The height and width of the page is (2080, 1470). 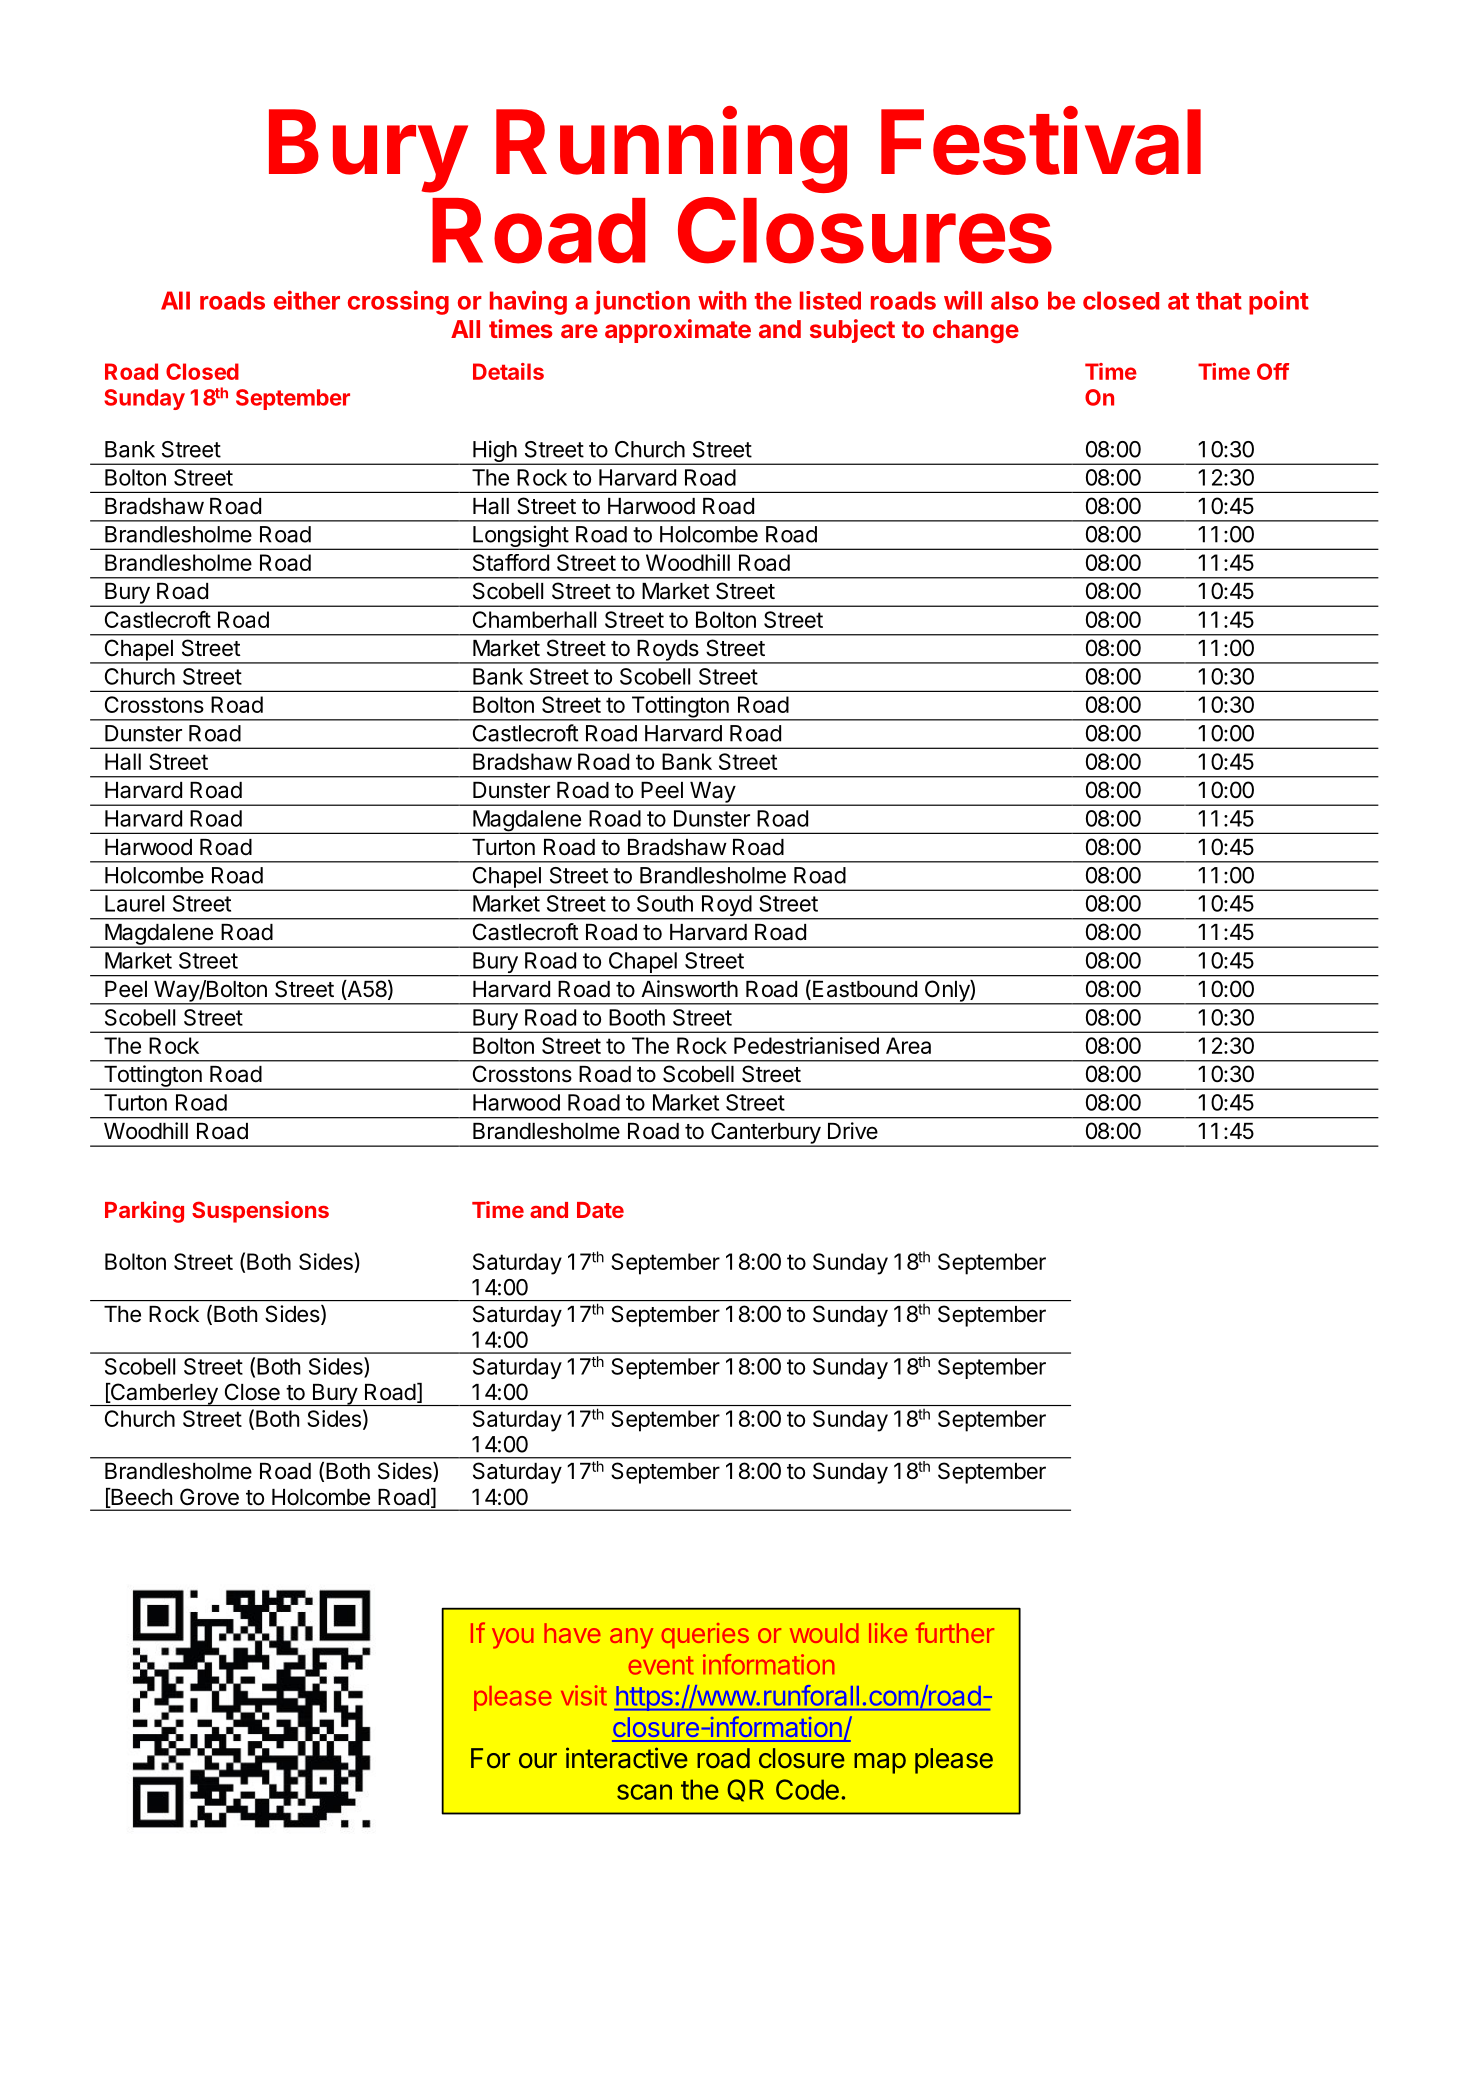 I want to click on Off, so click(x=1273, y=371).
